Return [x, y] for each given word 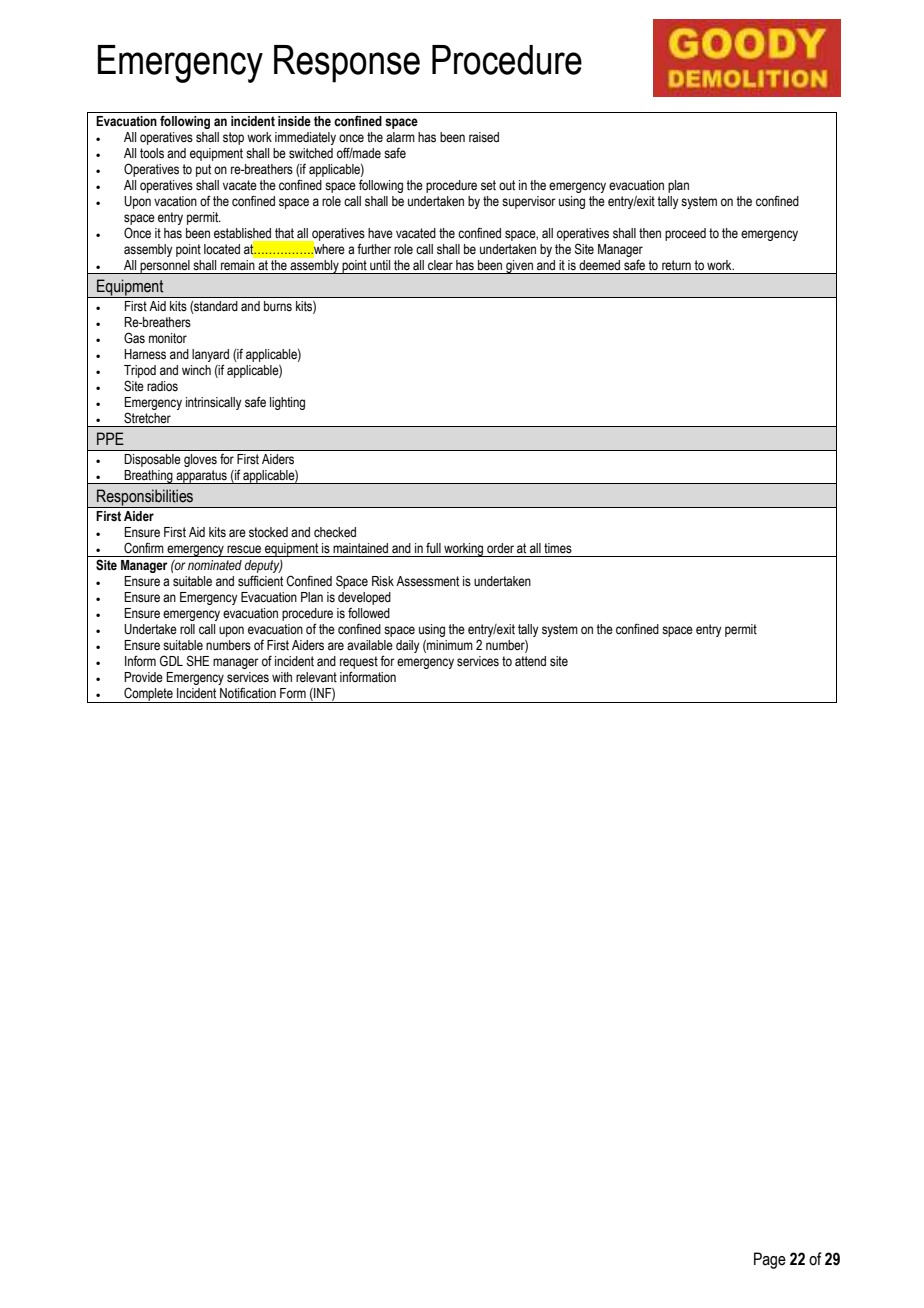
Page [770, 1260]
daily [408, 646]
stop [233, 138]
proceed [685, 234]
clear [440, 265]
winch [196, 370]
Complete [148, 695]
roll [187, 629]
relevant [316, 677]
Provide [143, 677]
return [676, 265]
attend [530, 661]
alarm [400, 137]
